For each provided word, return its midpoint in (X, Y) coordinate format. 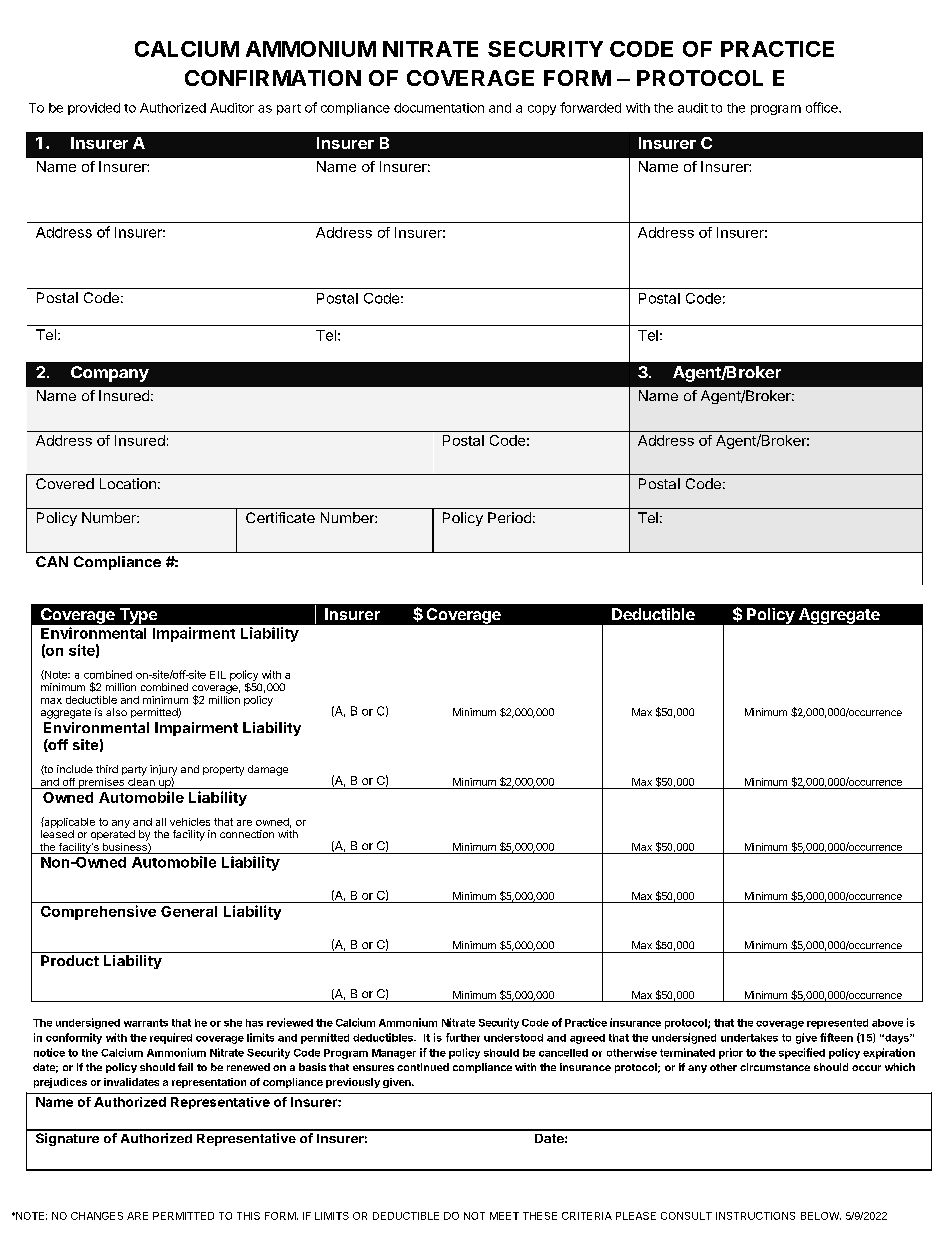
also (116, 712)
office (823, 107)
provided (94, 109)
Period (509, 517)
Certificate (280, 517)
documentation (439, 108)
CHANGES (97, 1216)
